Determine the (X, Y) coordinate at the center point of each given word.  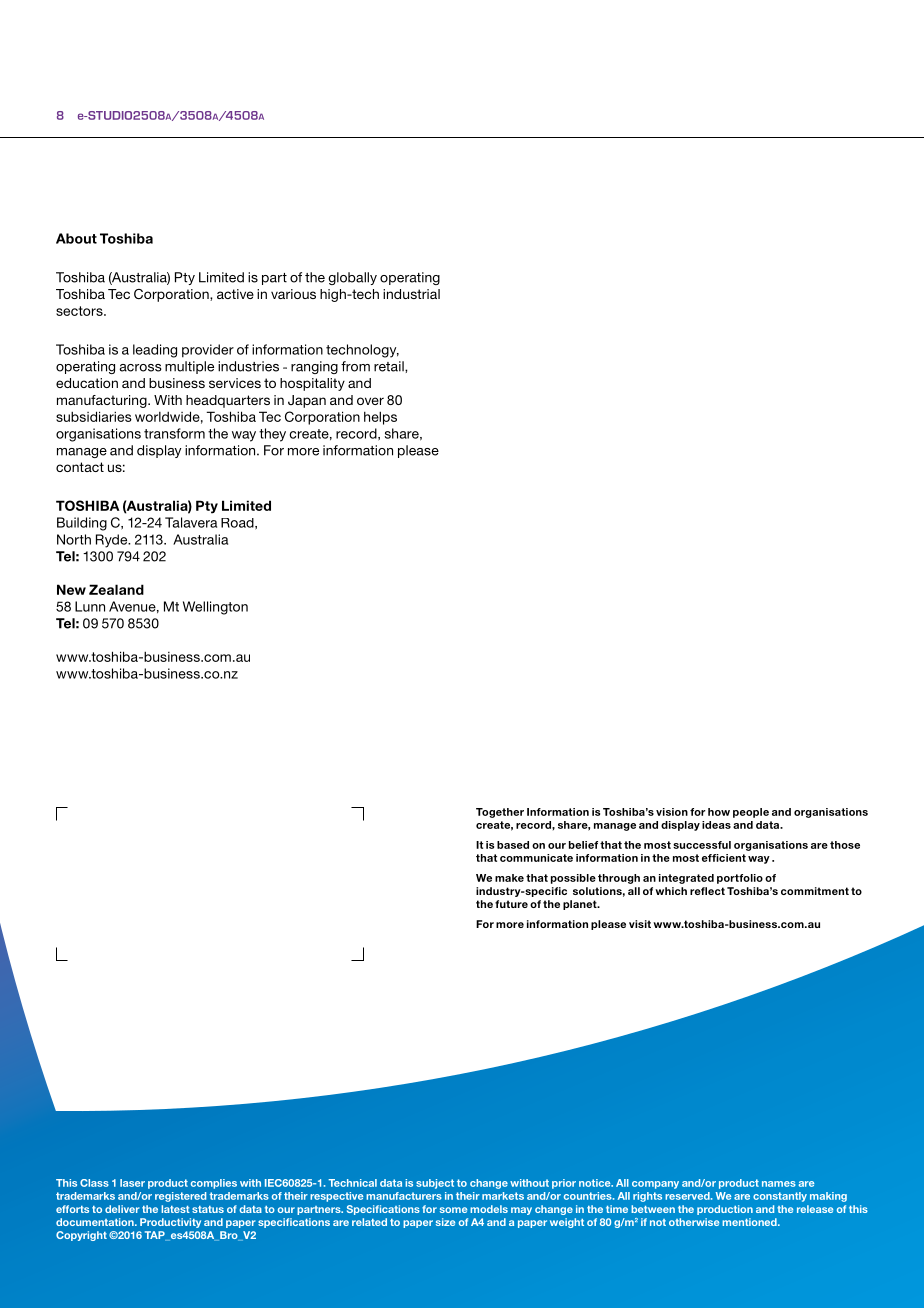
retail (390, 366)
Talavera (191, 522)
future (511, 904)
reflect (707, 891)
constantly (780, 1197)
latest (175, 1209)
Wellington (215, 608)
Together (500, 813)
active (235, 294)
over (370, 401)
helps (380, 418)
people (751, 813)
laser (132, 1183)
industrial (411, 294)
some (453, 1210)
